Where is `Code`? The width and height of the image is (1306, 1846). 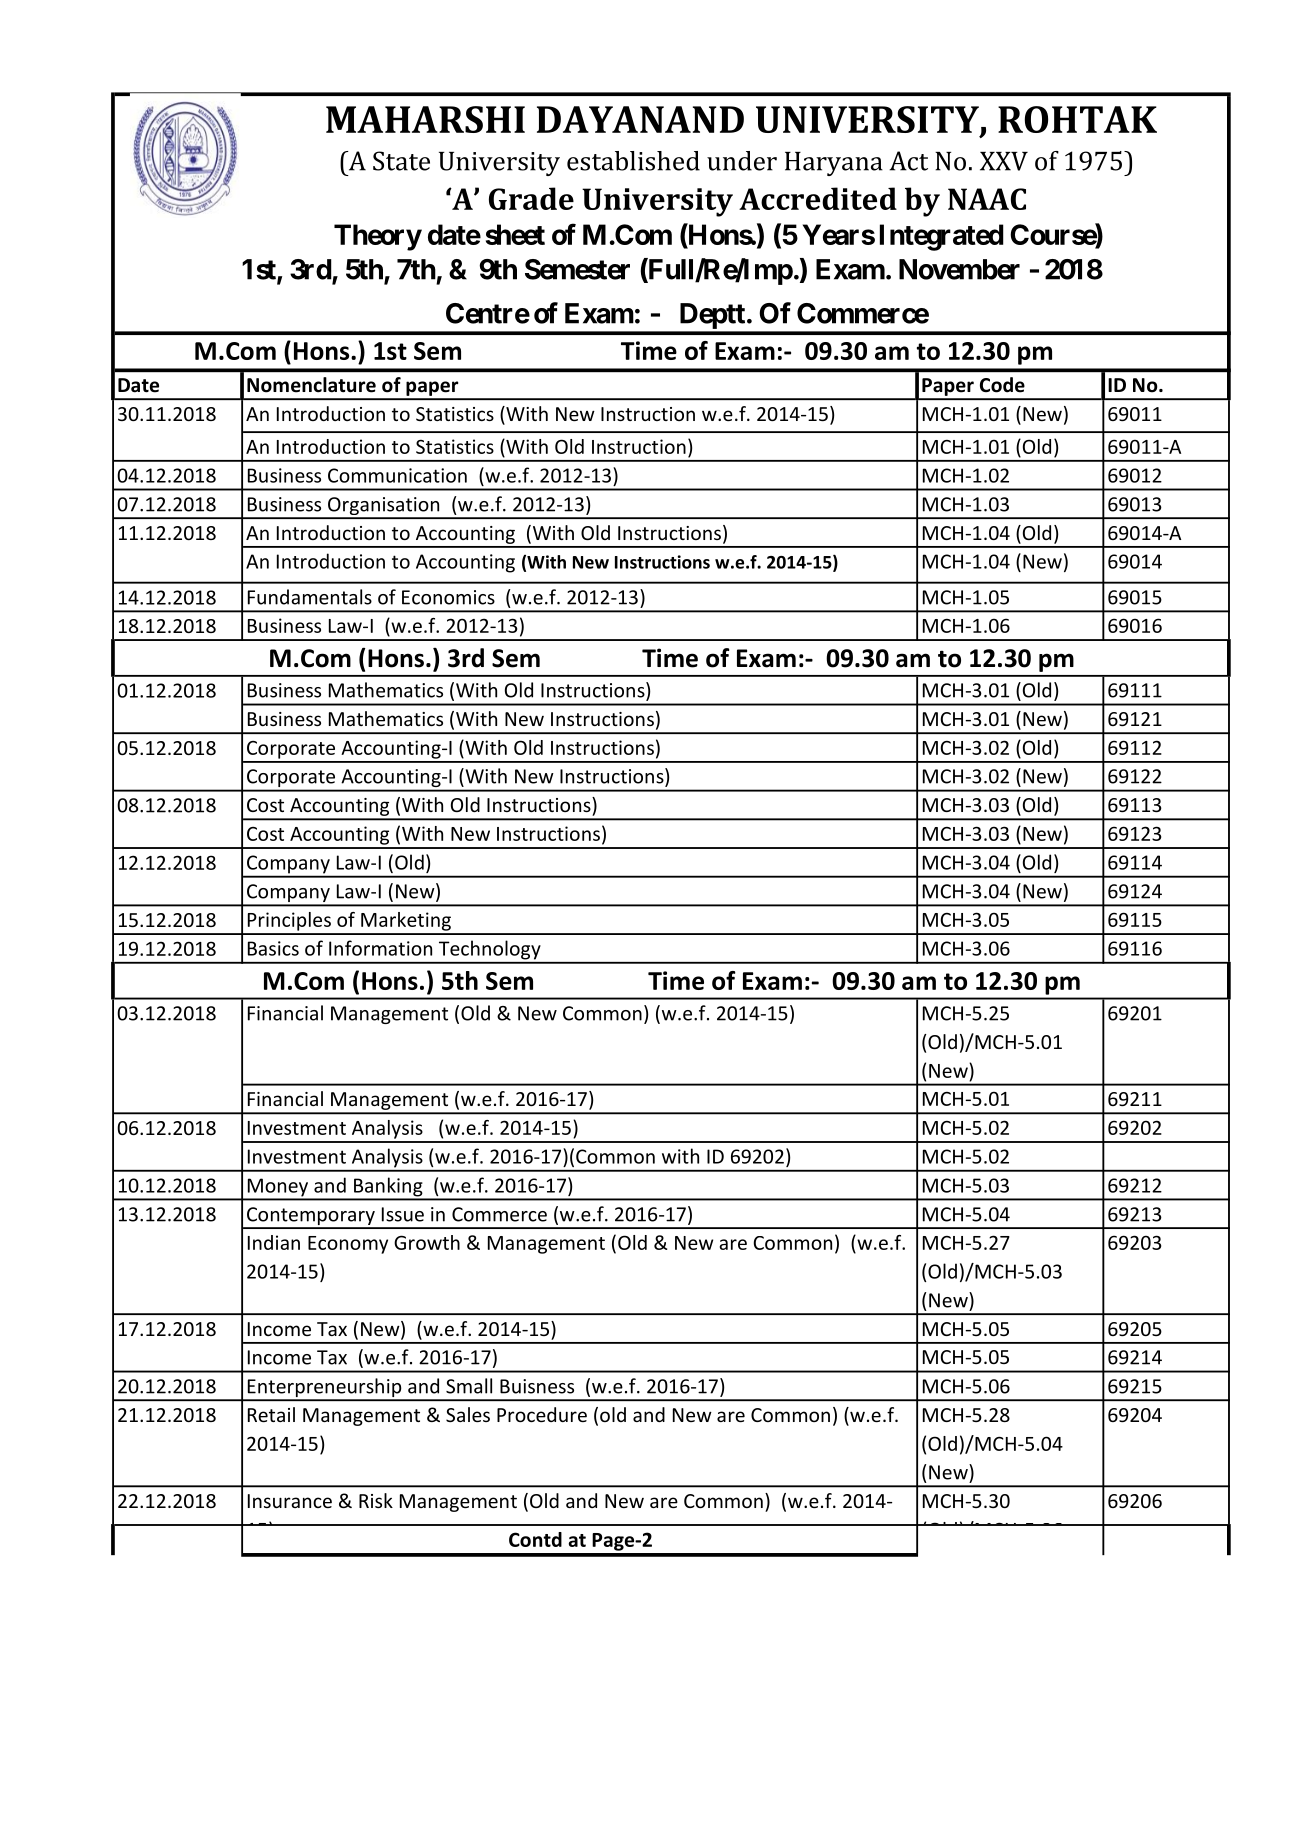 Code is located at coordinates (1002, 385).
